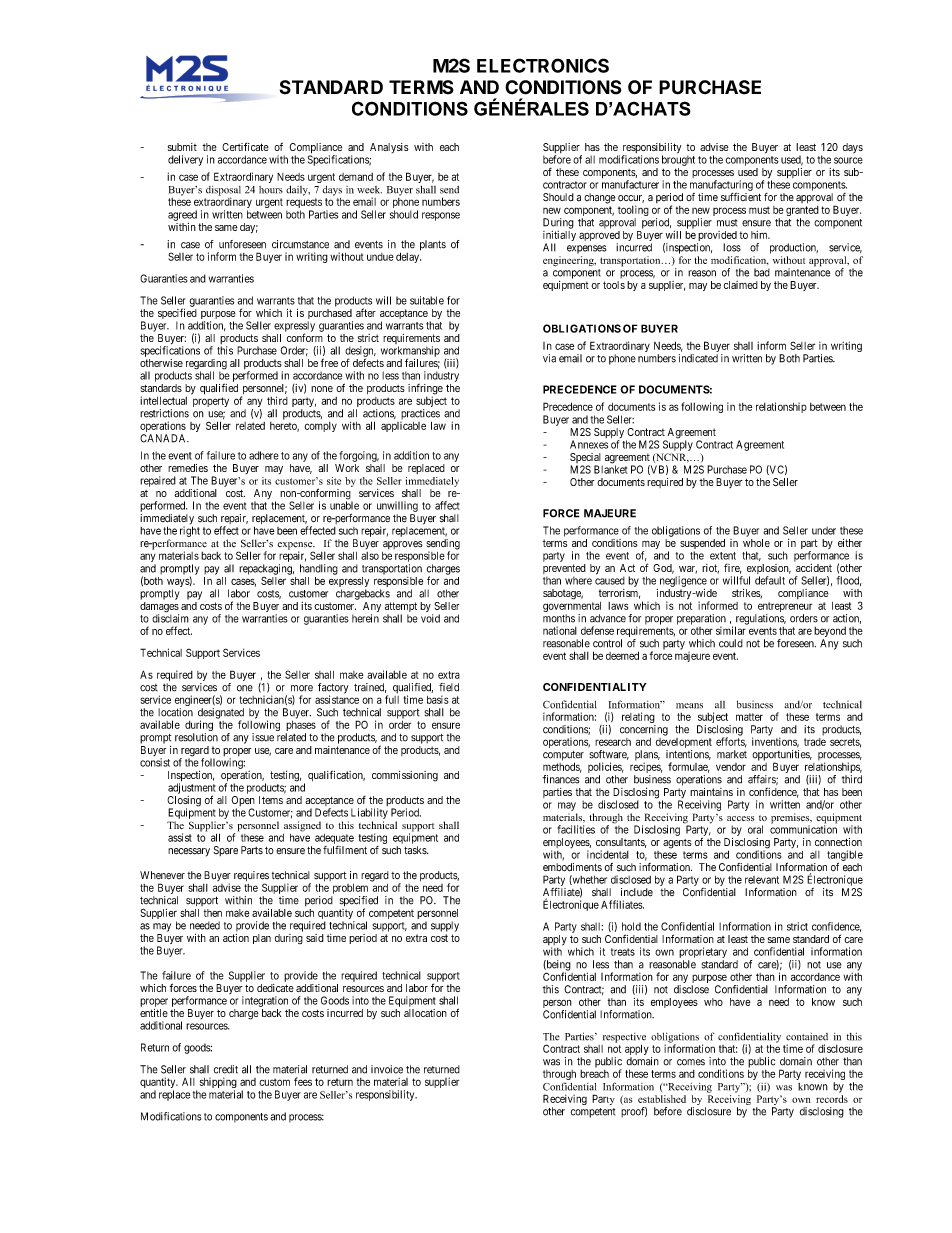 This page has width=952, height=1233. What do you see at coordinates (543, 65) in the page?
I see `ELECTRONICS` at bounding box center [543, 65].
